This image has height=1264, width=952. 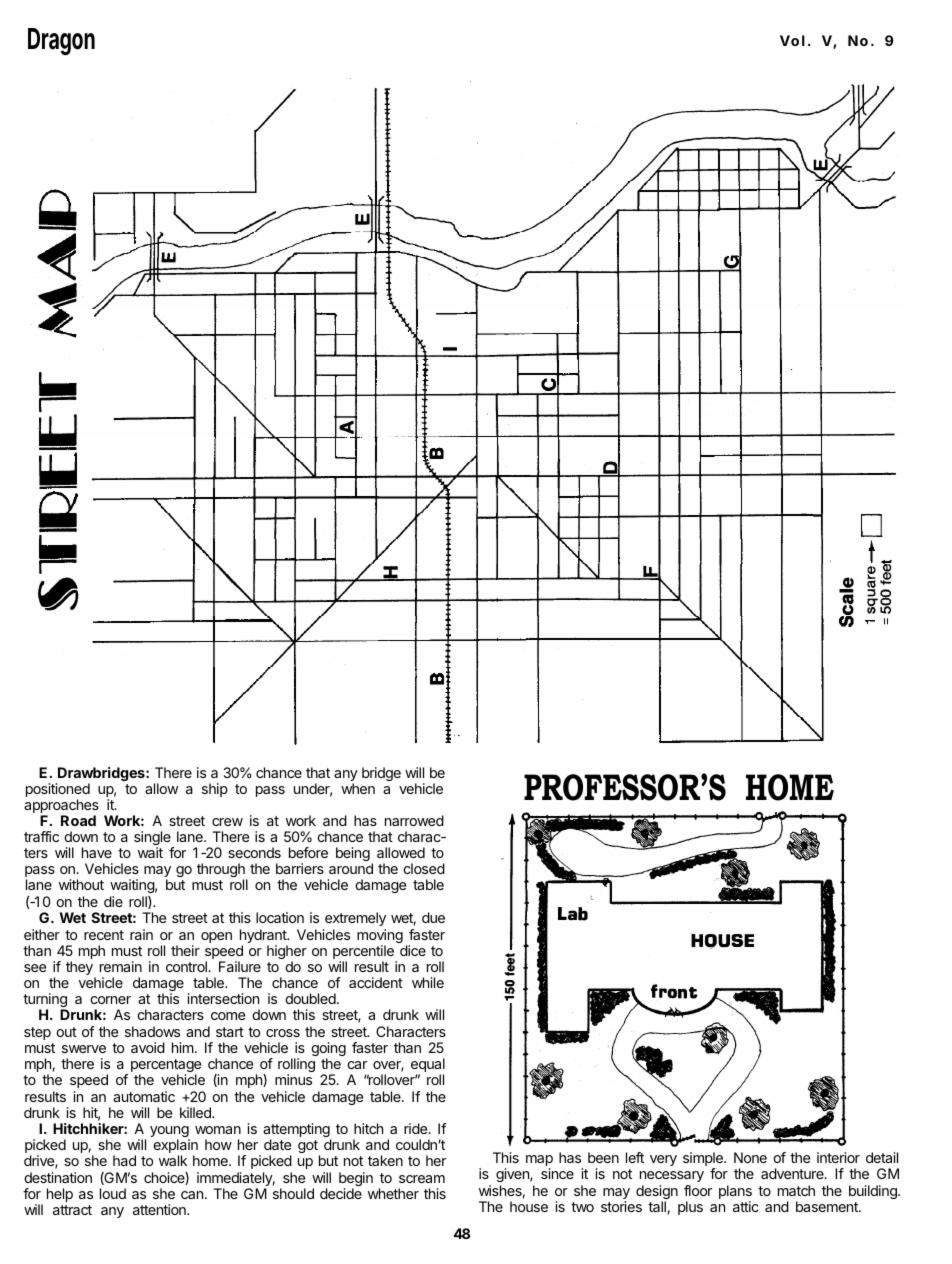 What do you see at coordinates (792, 40) in the image?
I see `Vol` at bounding box center [792, 40].
